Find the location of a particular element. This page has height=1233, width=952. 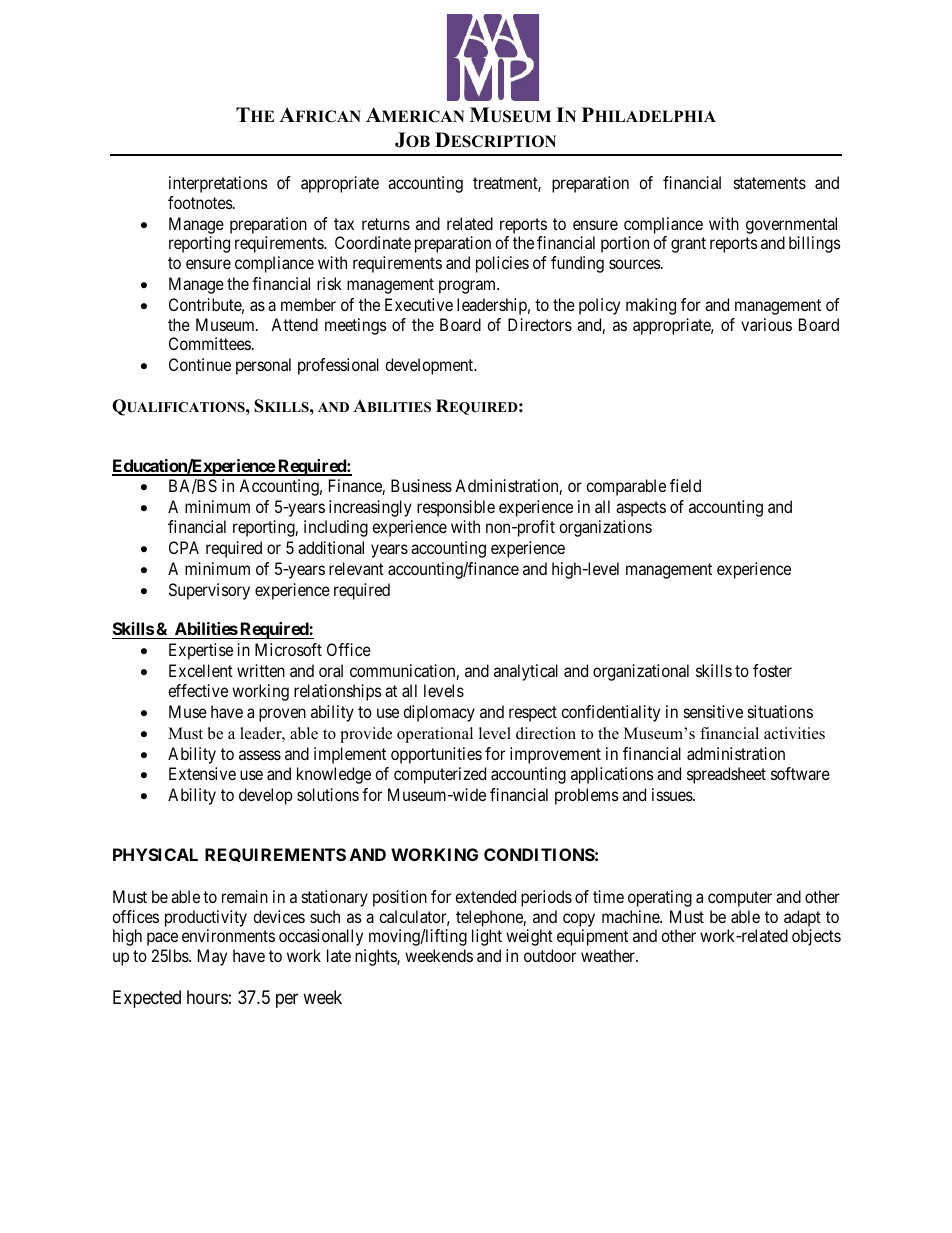

Extensive is located at coordinates (202, 773).
